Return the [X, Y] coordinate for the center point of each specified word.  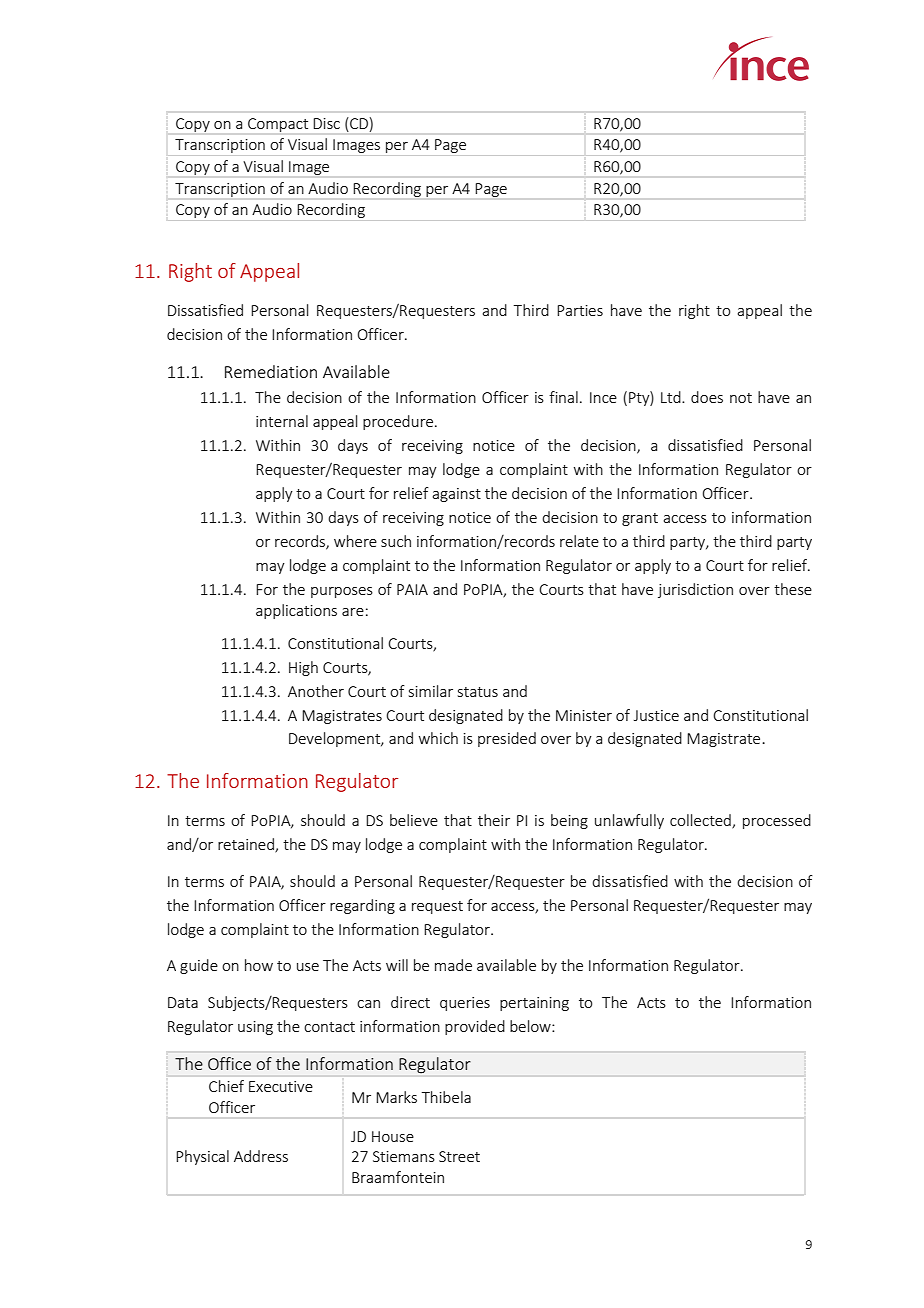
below [531, 1026]
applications [296, 611]
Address [261, 1156]
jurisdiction [695, 590]
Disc [326, 123]
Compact [278, 125]
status [478, 692]
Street [459, 1156]
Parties [580, 310]
